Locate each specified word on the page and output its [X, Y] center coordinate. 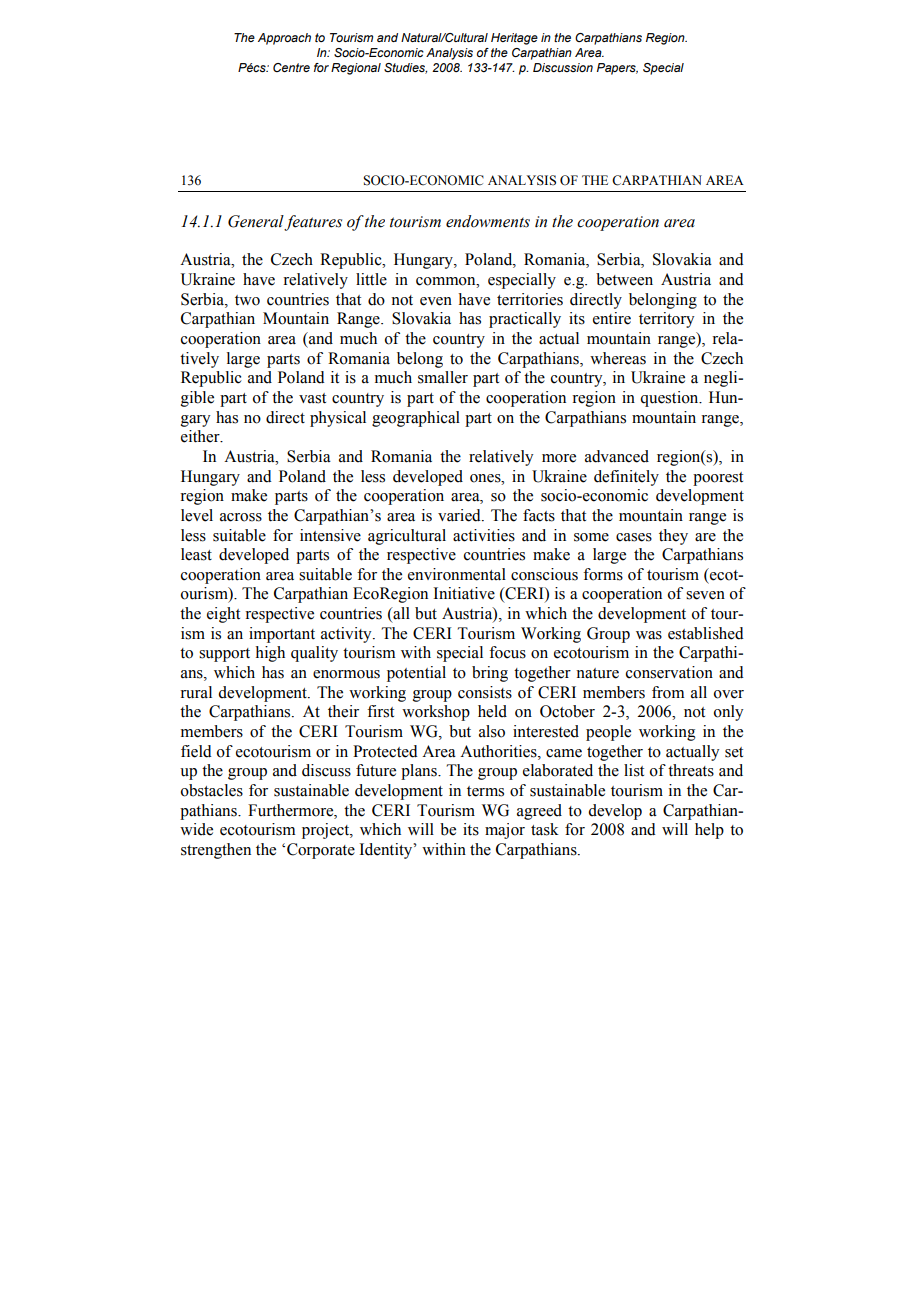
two [247, 300]
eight [223, 615]
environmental [457, 574]
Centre [291, 67]
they [673, 537]
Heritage [514, 39]
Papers [617, 69]
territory [666, 320]
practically [525, 320]
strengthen [216, 851]
